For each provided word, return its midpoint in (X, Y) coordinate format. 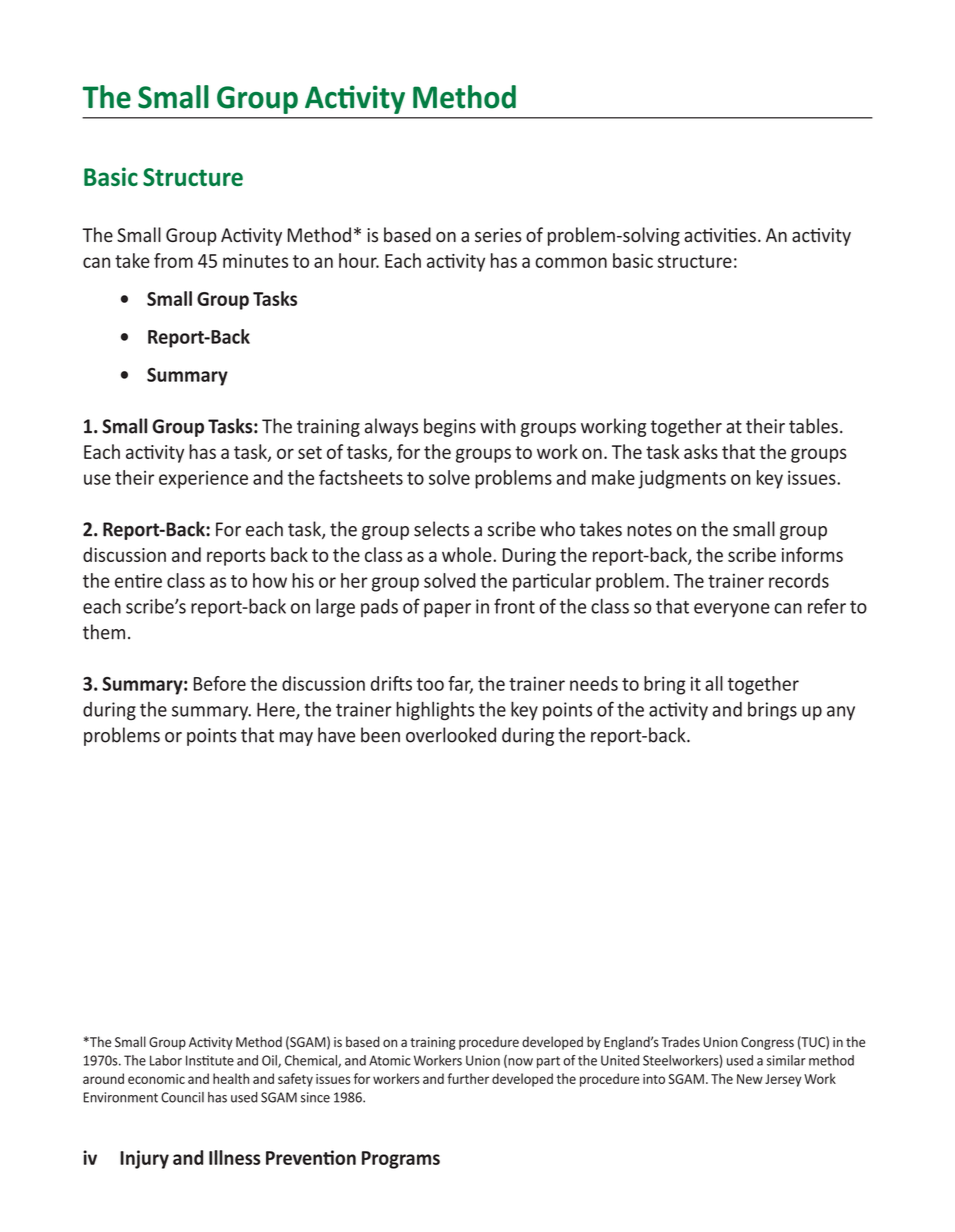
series (498, 235)
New (750, 1079)
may (296, 739)
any (841, 713)
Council (182, 1097)
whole (468, 554)
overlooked (451, 735)
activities (720, 235)
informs (812, 554)
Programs (401, 1160)
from (173, 260)
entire (138, 580)
